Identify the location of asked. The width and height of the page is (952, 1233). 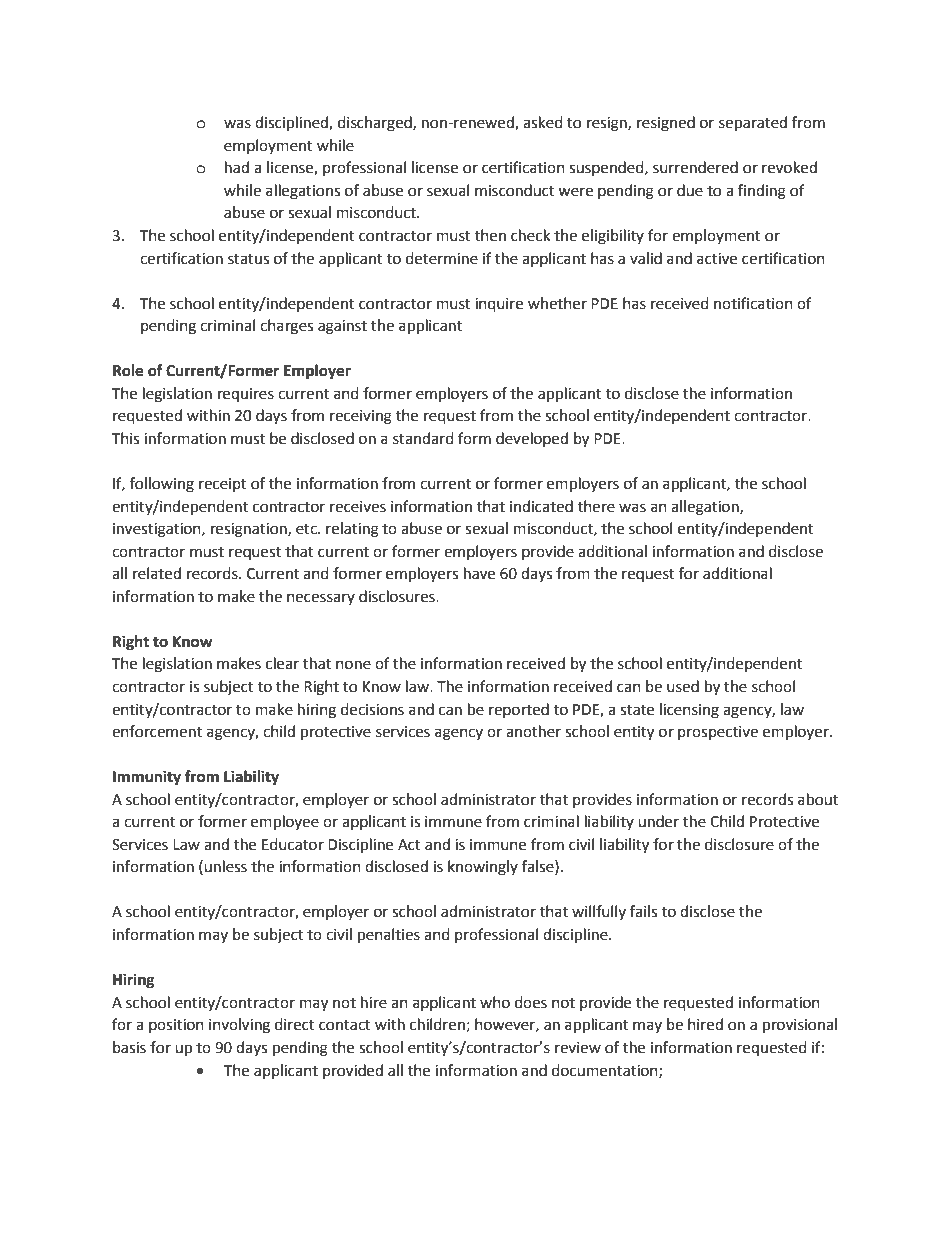
(543, 122).
